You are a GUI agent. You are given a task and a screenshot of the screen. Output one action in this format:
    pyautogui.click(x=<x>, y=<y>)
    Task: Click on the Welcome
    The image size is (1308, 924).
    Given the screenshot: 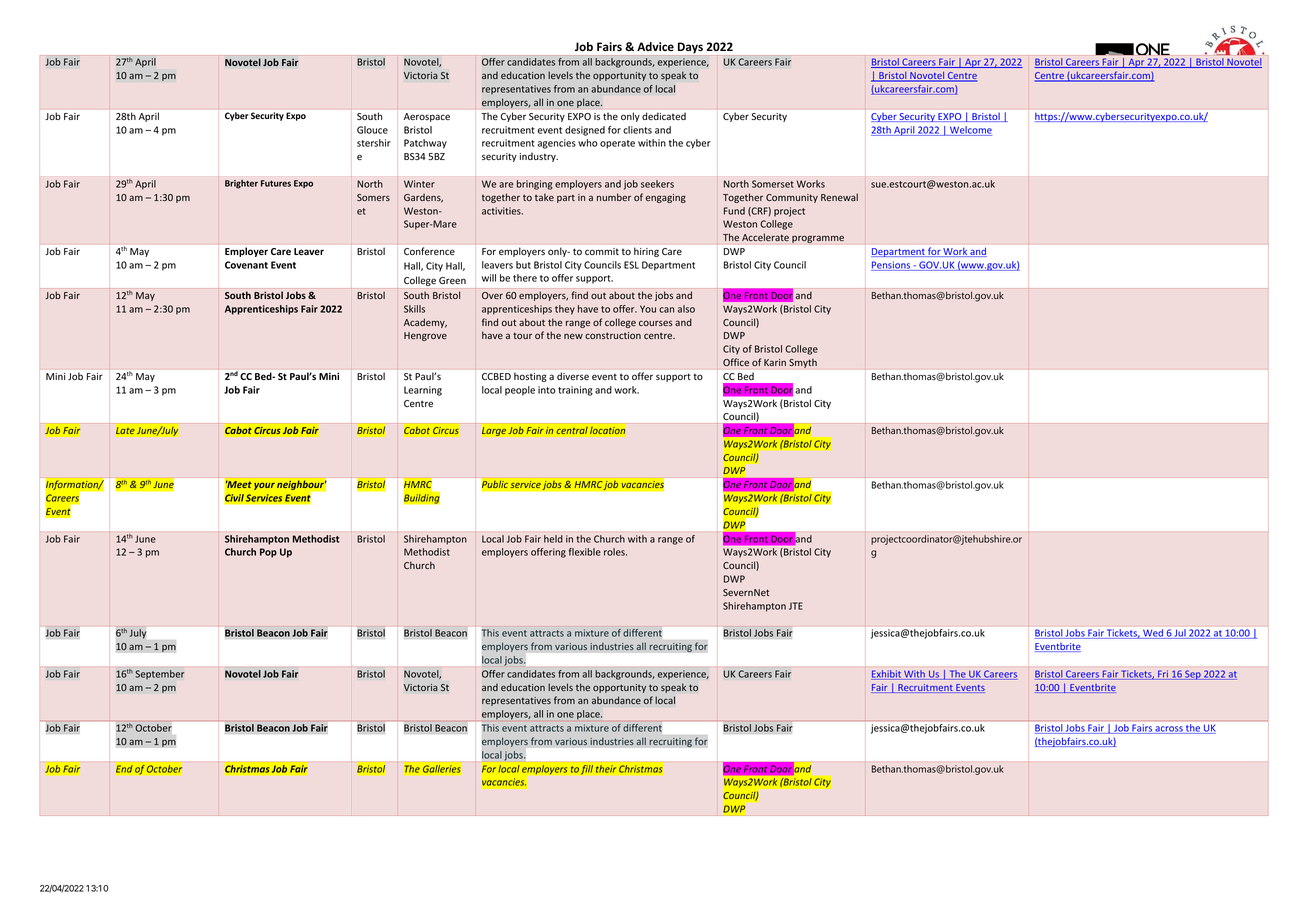 What is the action you would take?
    pyautogui.click(x=970, y=131)
